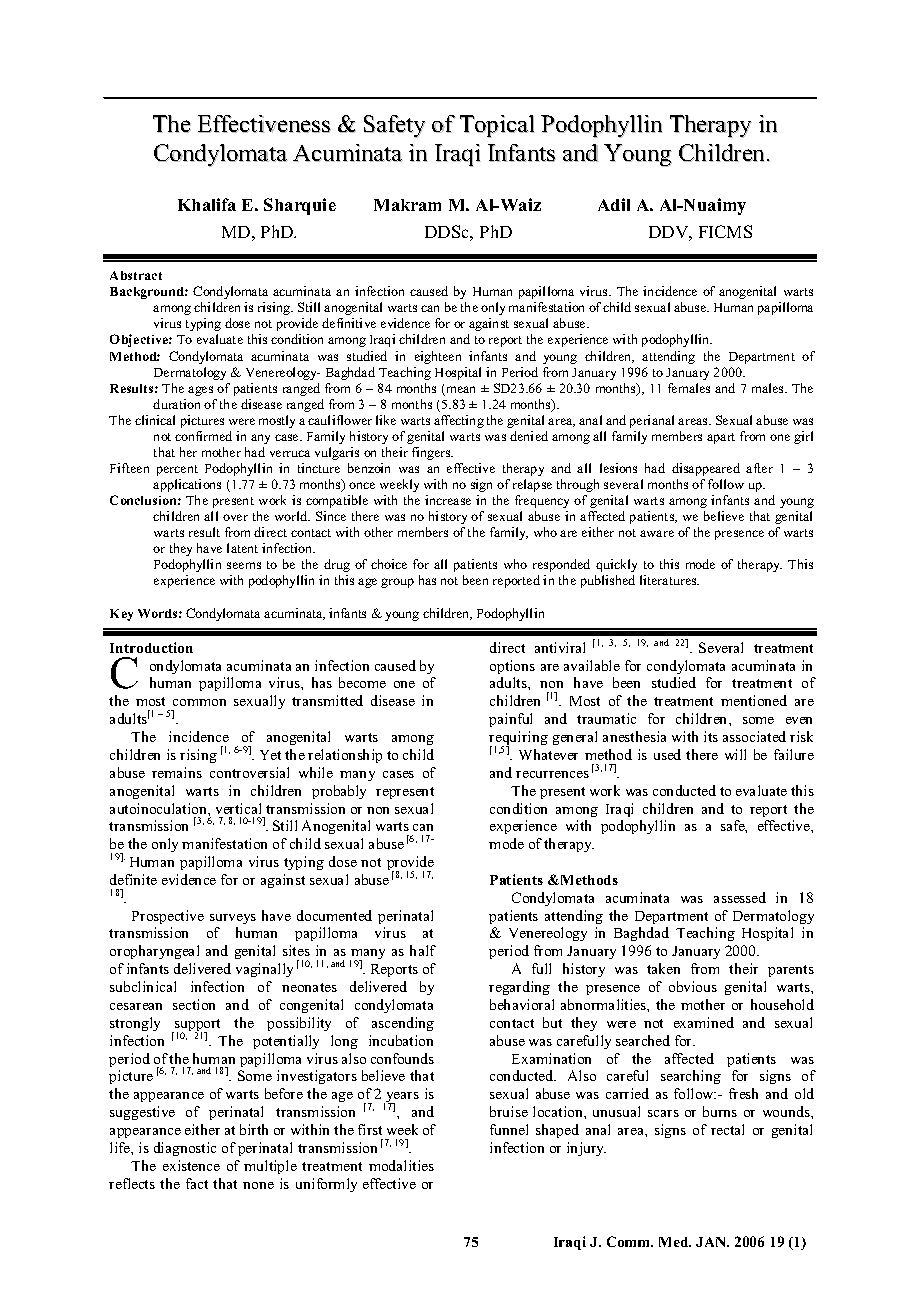  Describe the element at coordinates (740, 897) in the screenshot. I see `assessed` at that location.
